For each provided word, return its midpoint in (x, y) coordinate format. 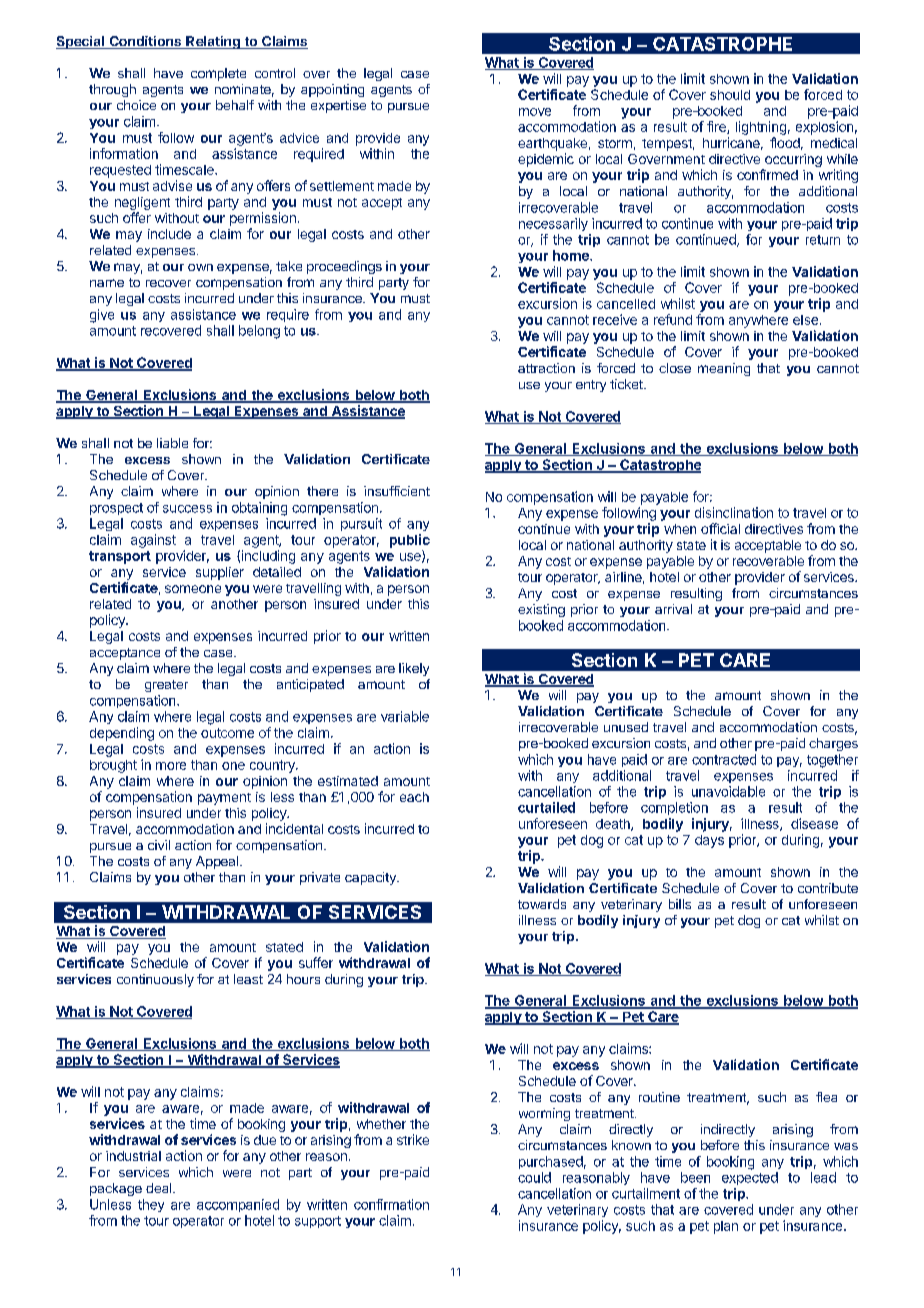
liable (172, 443)
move (535, 112)
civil (159, 845)
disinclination (734, 512)
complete (218, 74)
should (730, 95)
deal (160, 1188)
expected (750, 1178)
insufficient (397, 491)
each (414, 797)
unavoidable (728, 791)
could (534, 1177)
